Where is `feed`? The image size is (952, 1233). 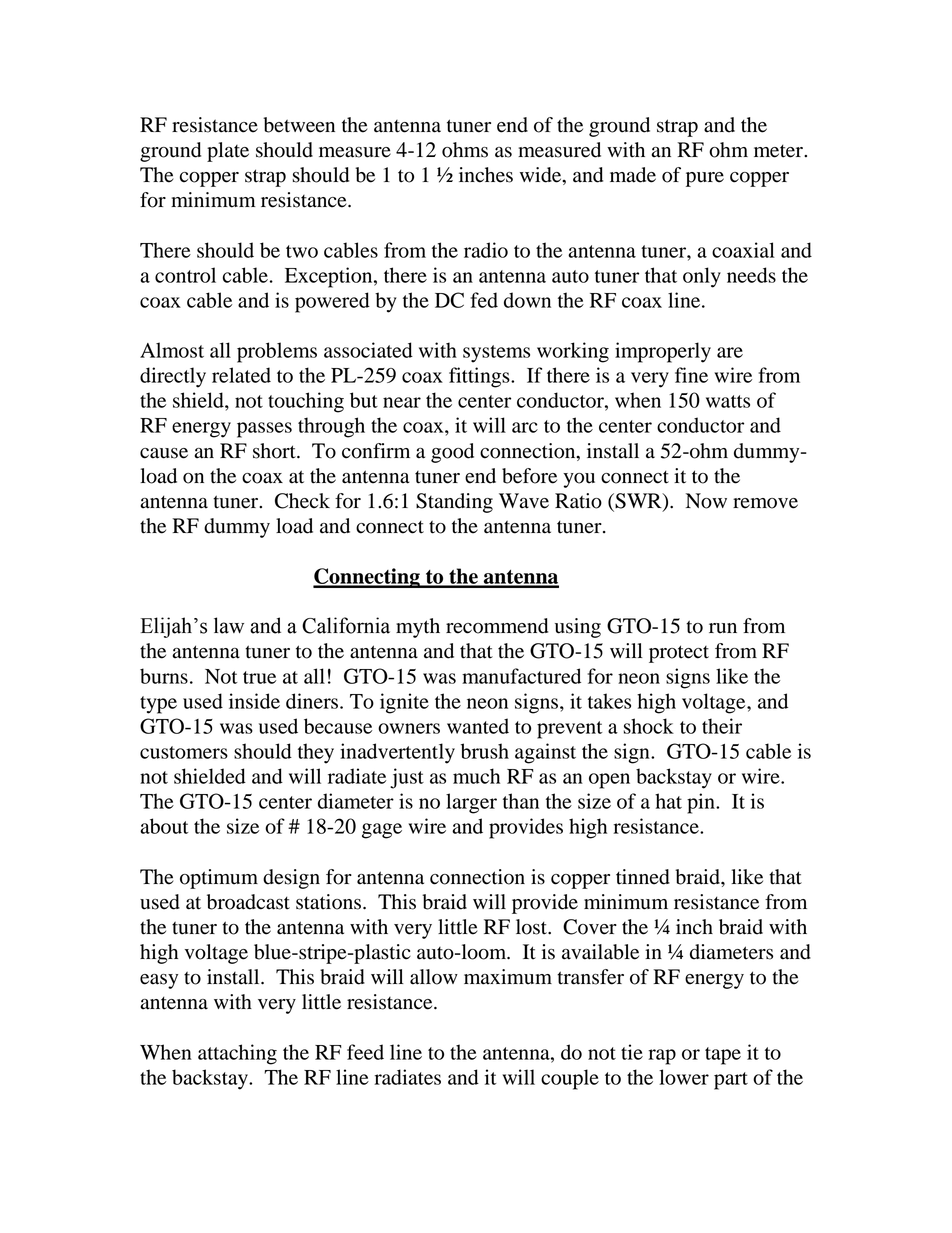
feed is located at coordinates (365, 1052).
